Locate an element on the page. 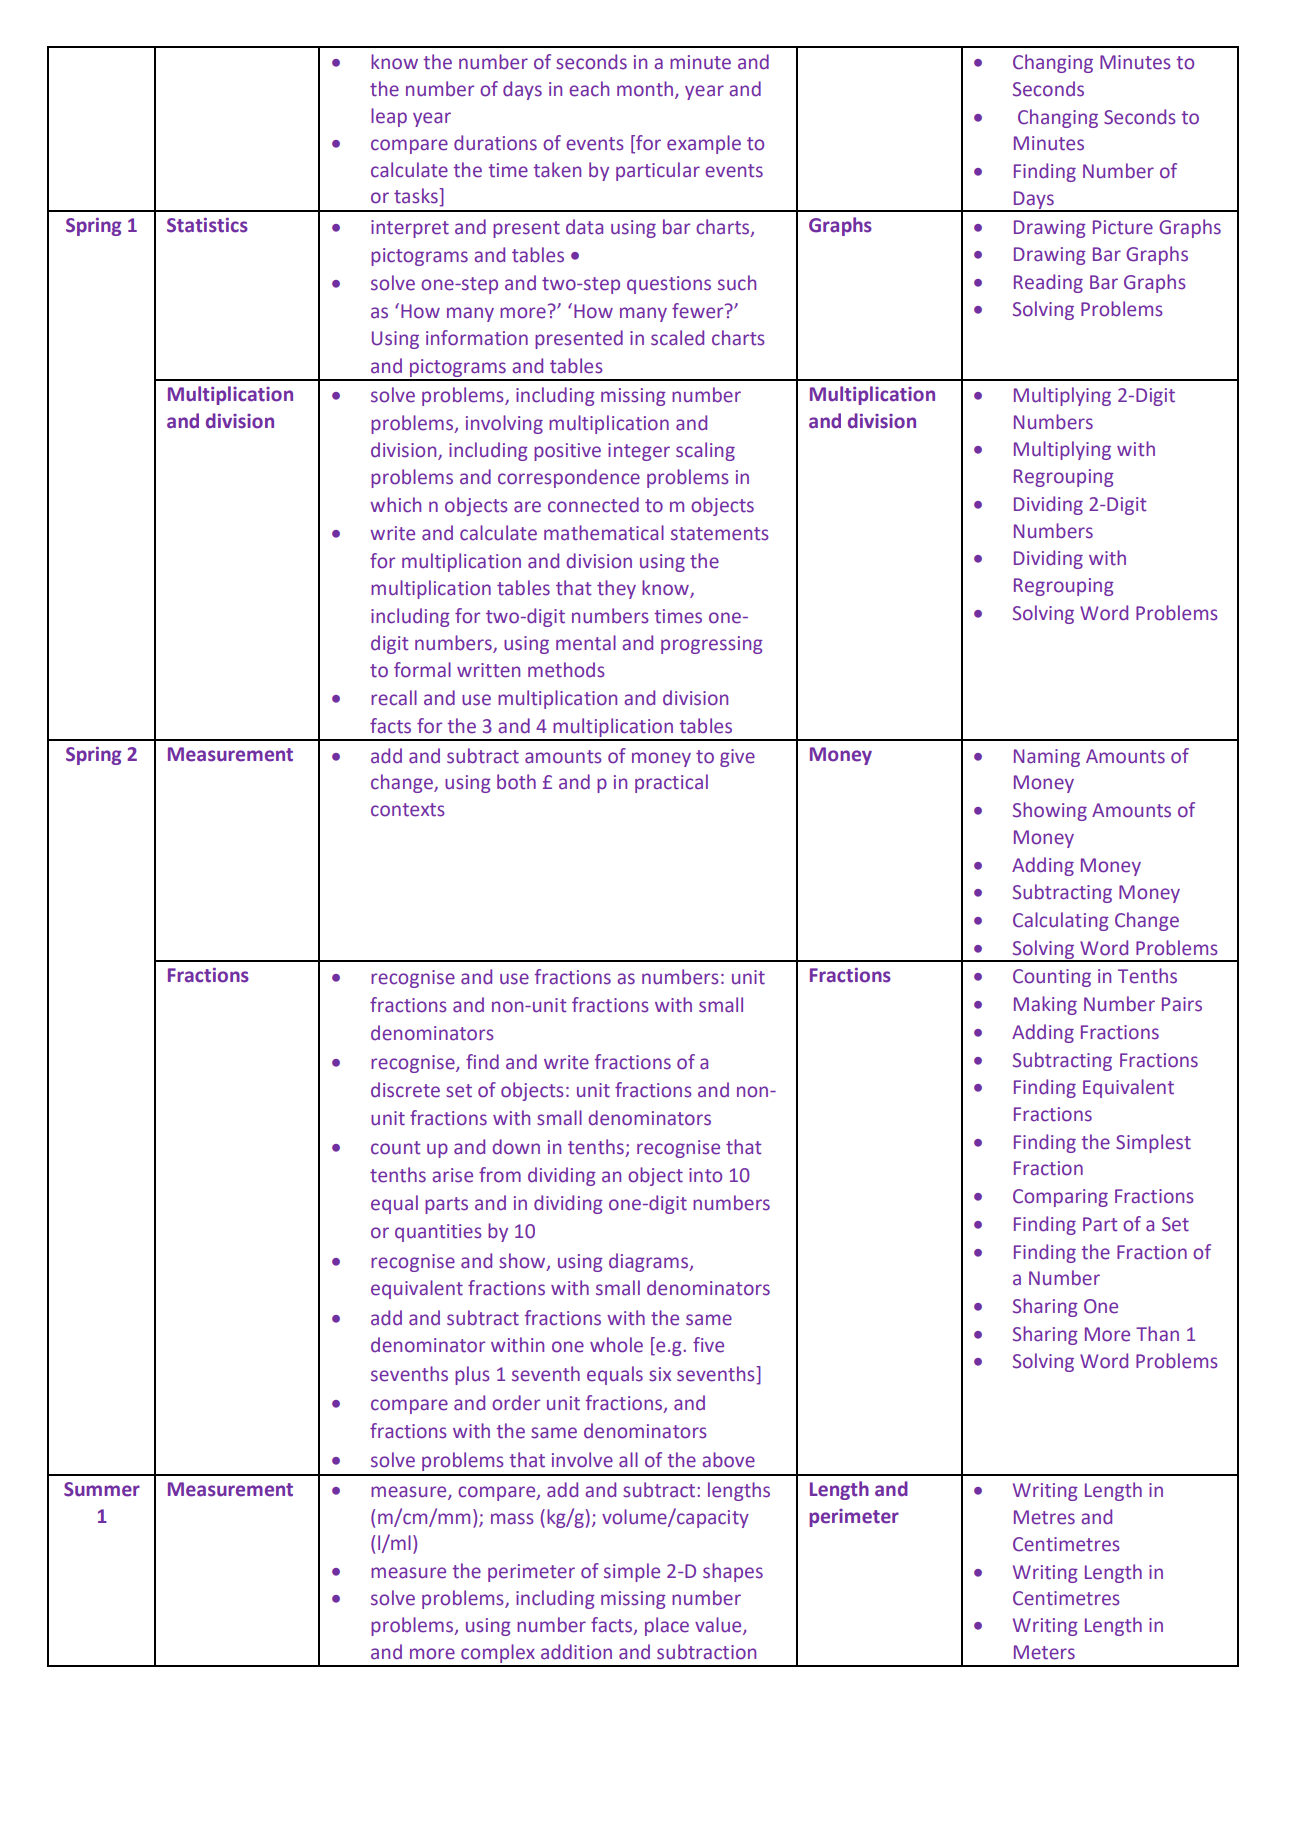 Image resolution: width=1296 pixels, height=1834 pixels. connected is located at coordinates (593, 505).
